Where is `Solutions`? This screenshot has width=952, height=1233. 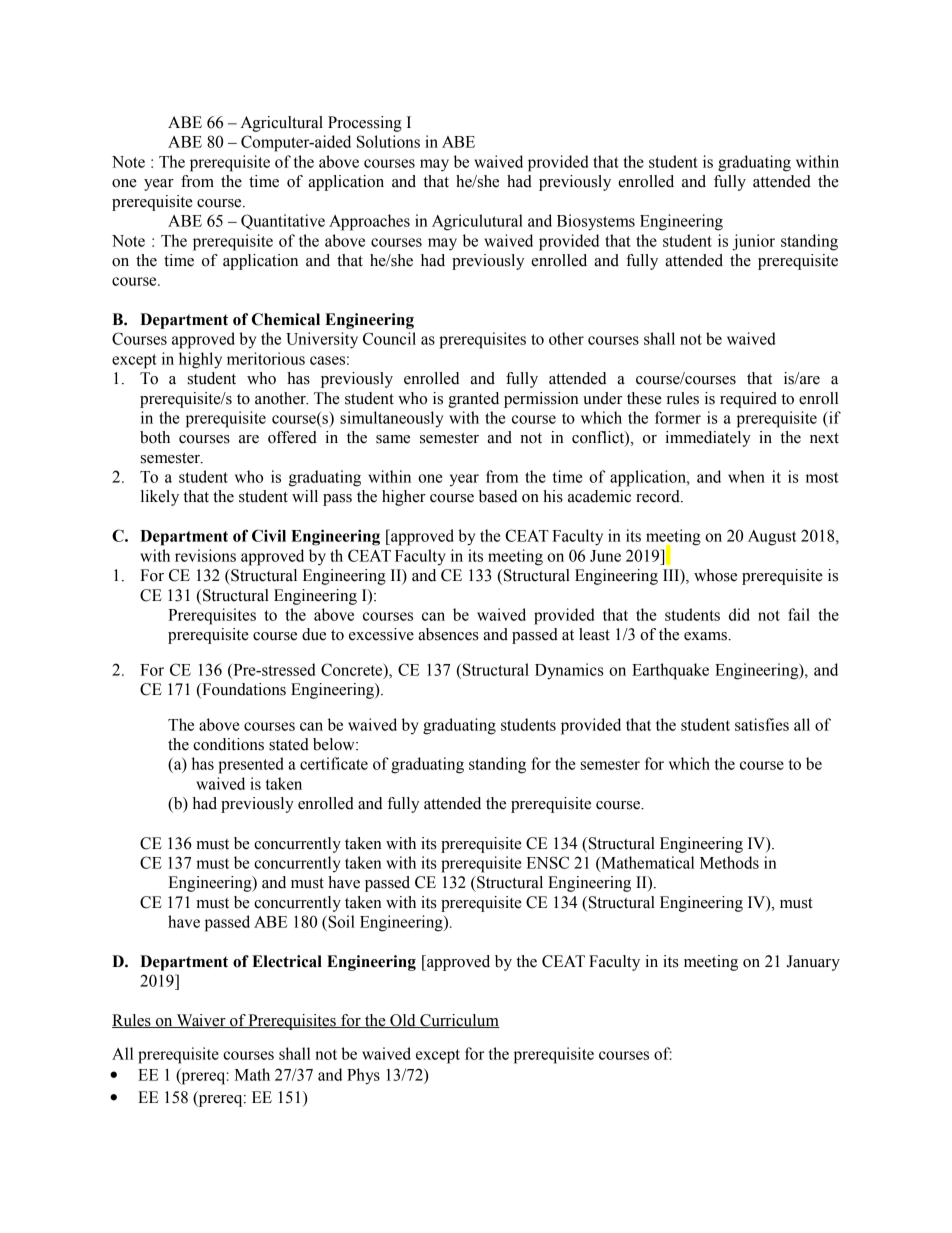
Solutions is located at coordinates (388, 141).
